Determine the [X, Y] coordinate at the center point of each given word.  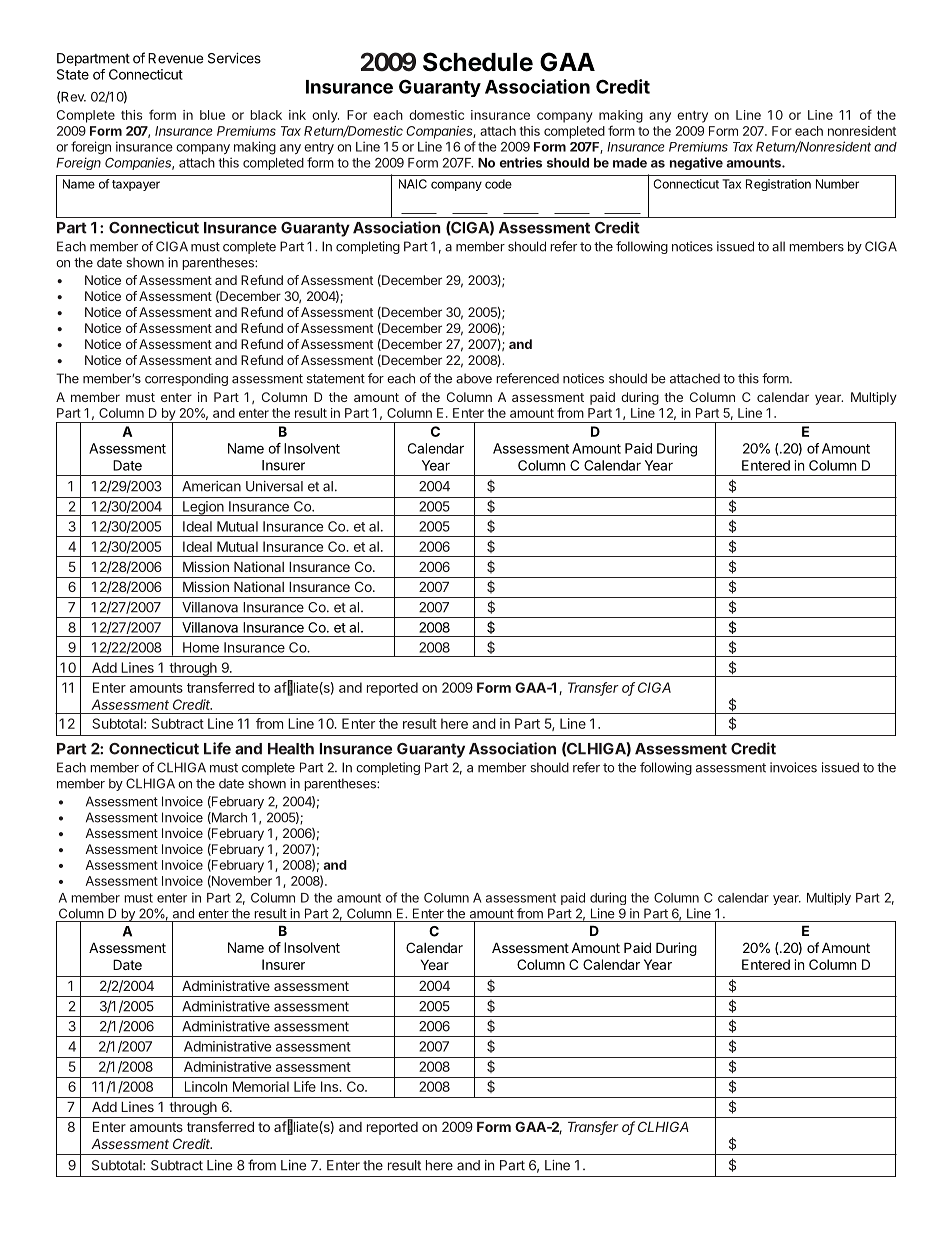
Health [291, 749]
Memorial [261, 1086]
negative [696, 163]
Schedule [478, 62]
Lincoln [206, 1086]
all [778, 246]
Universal [274, 486]
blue [212, 115]
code [498, 184]
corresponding [186, 379]
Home [201, 647]
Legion [203, 508]
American [211, 486]
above [474, 378]
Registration [778, 185]
